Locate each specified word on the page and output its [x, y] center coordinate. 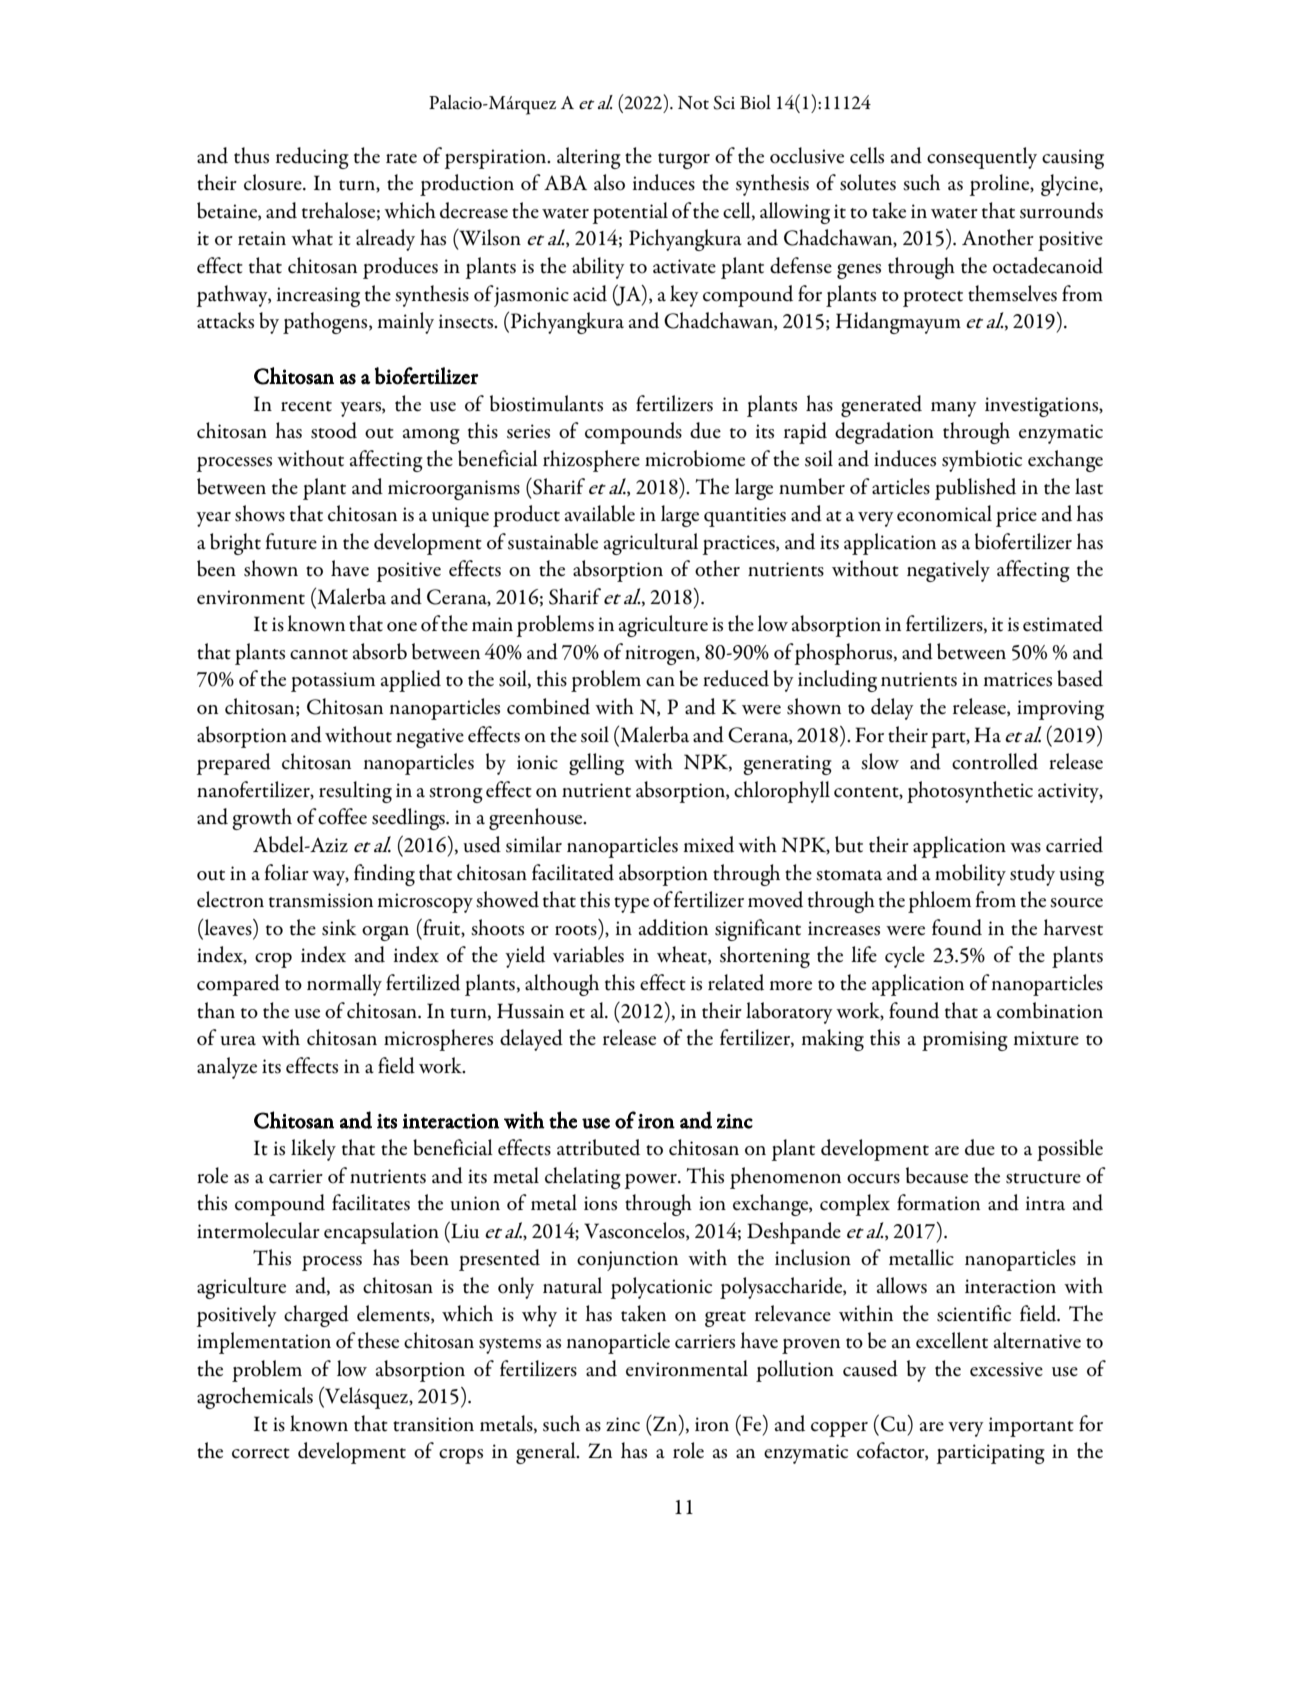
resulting [355, 792]
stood [334, 430]
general [547, 1453]
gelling [596, 764]
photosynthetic [970, 792]
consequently [982, 158]
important [1031, 1427]
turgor [684, 161]
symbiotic [982, 461]
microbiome [695, 458]
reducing [312, 158]
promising [965, 1041]
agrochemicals [255, 1398]
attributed [598, 1147]
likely [313, 1150]
